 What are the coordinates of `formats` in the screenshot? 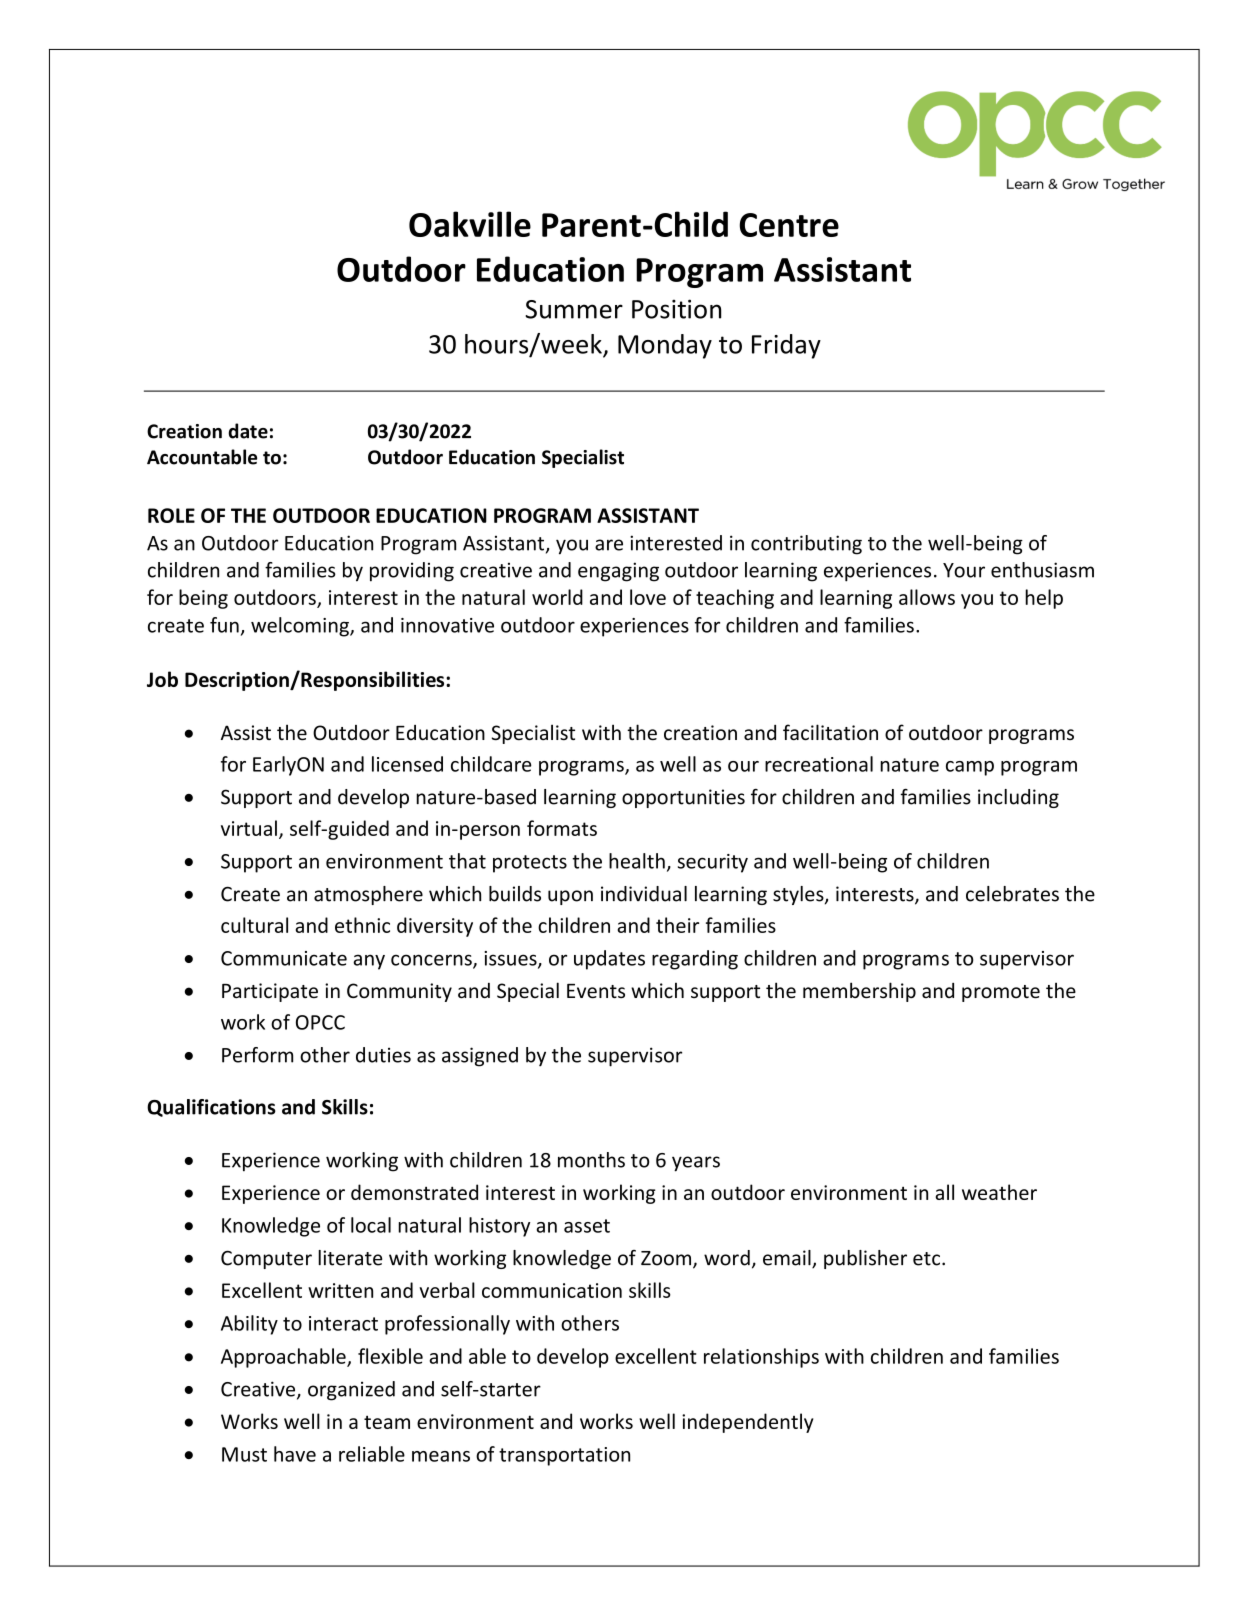 It's located at (562, 828).
